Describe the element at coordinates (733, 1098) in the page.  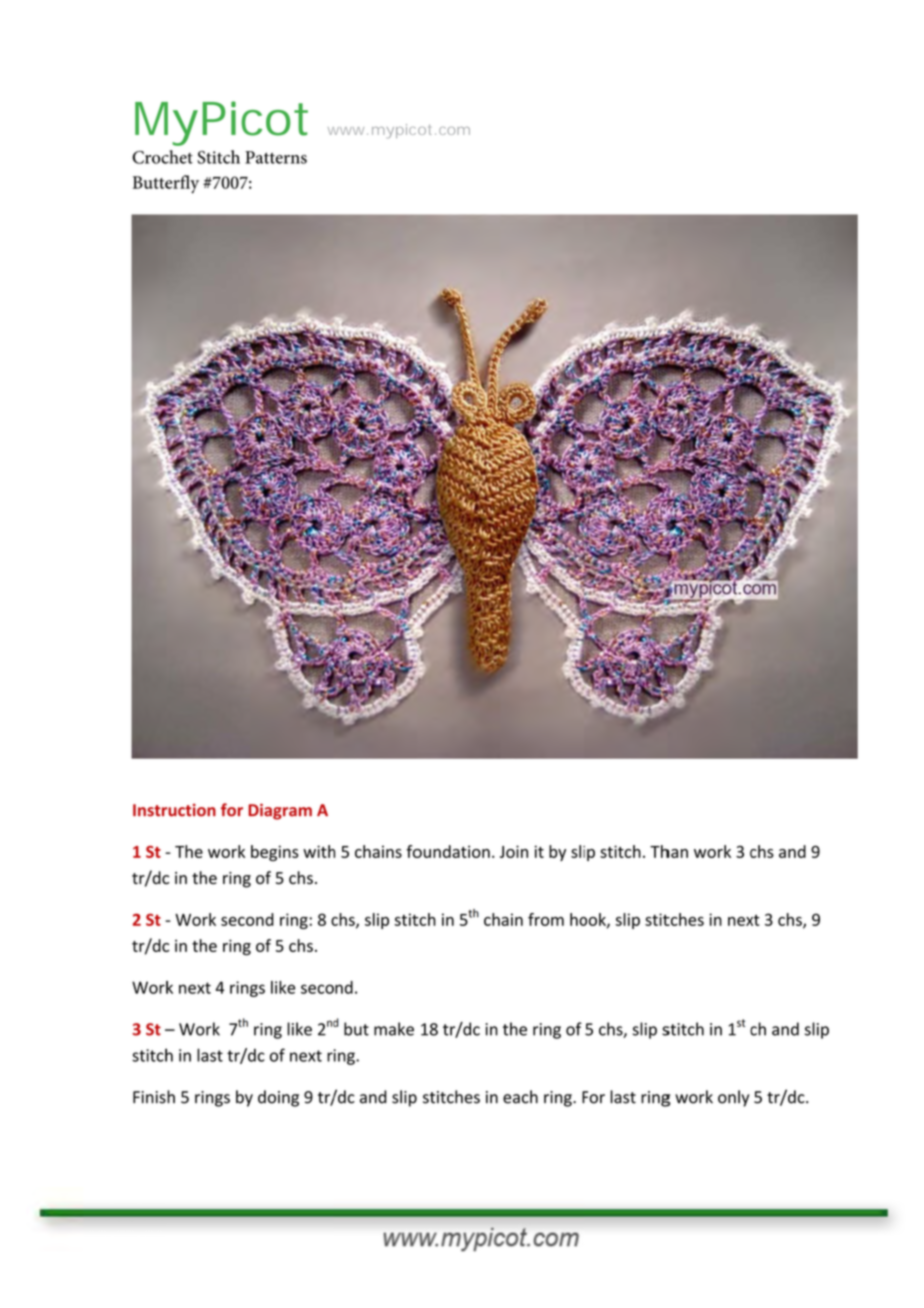
I see `only` at that location.
